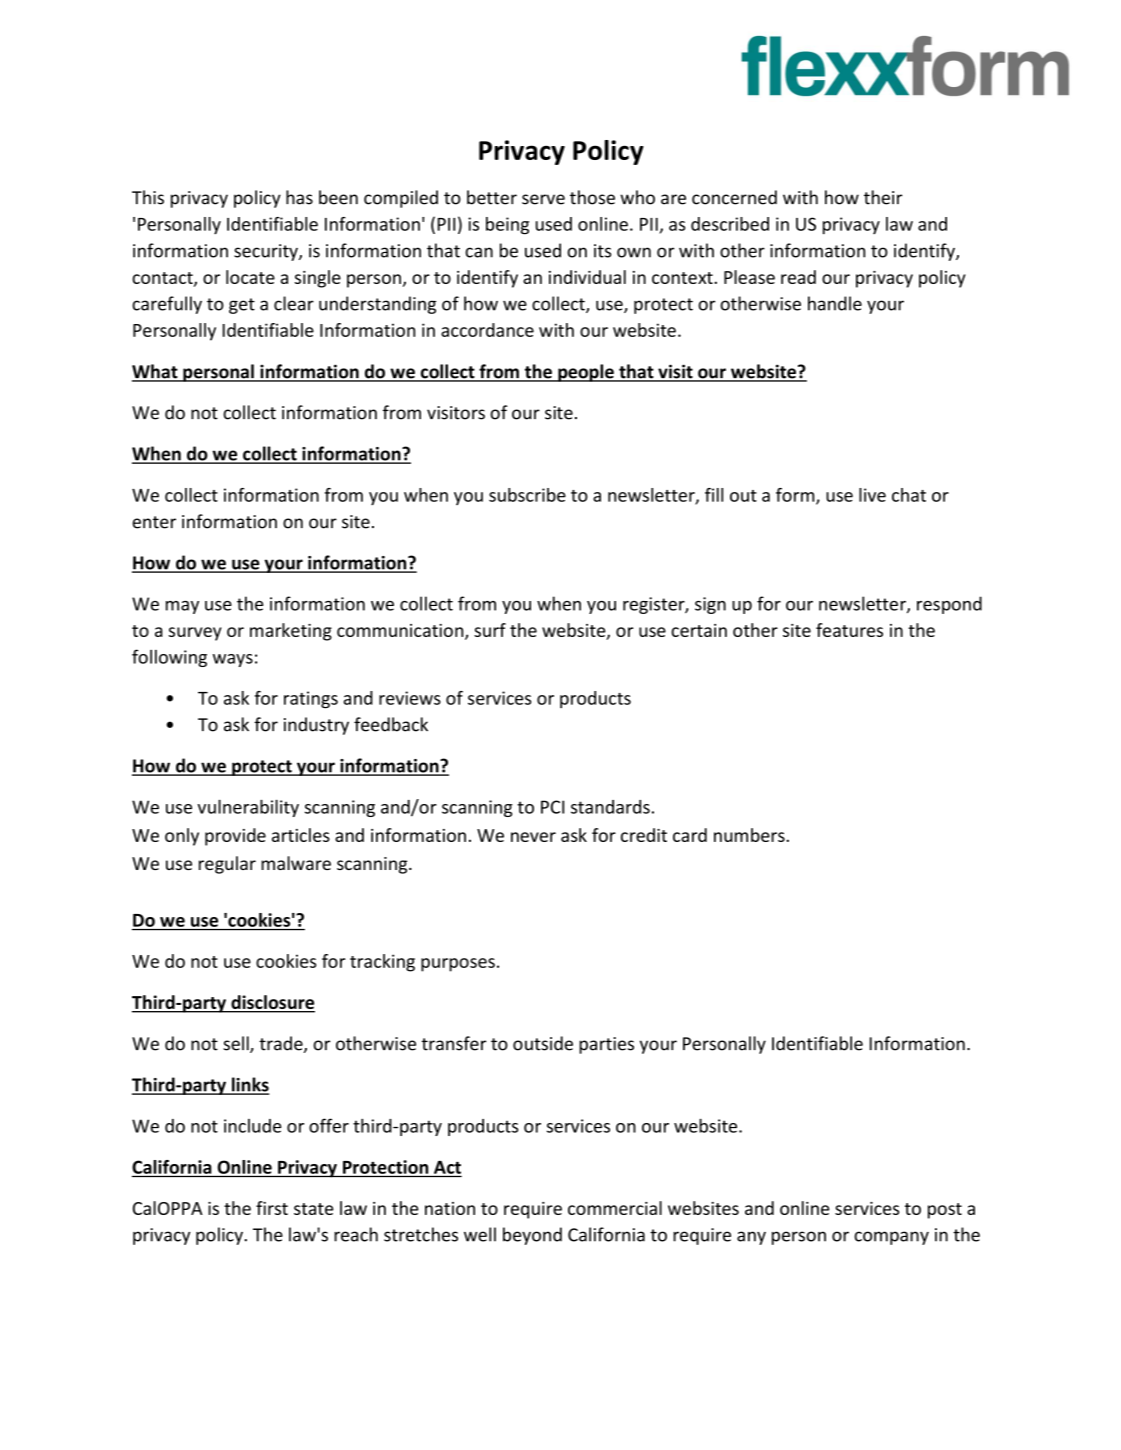 Image resolution: width=1121 pixels, height=1450 pixels. I want to click on ratings, so click(311, 700).
